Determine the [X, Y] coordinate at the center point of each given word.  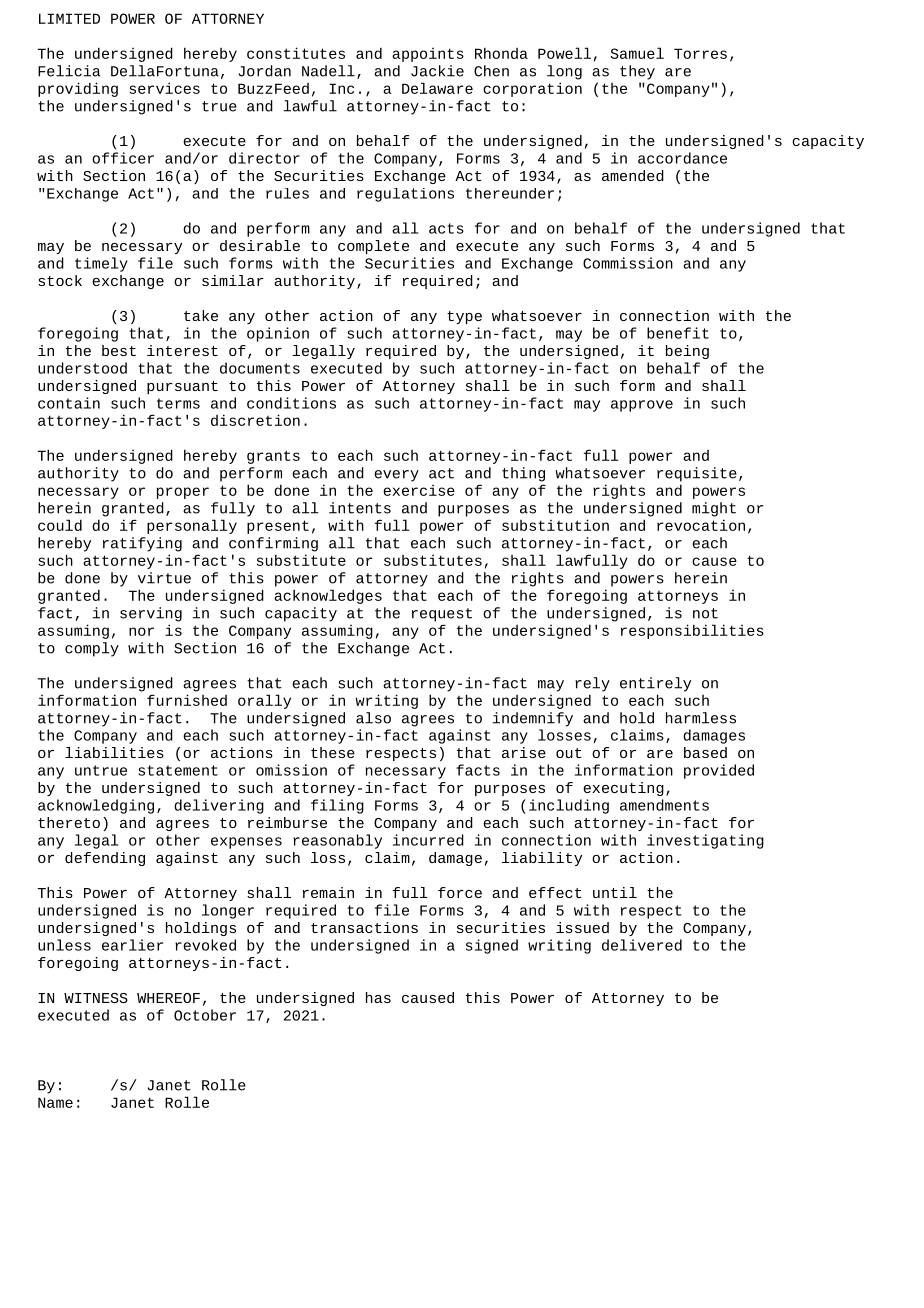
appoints [428, 55]
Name [55, 1102]
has [378, 997]
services [164, 88]
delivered [642, 945]
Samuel [637, 53]
